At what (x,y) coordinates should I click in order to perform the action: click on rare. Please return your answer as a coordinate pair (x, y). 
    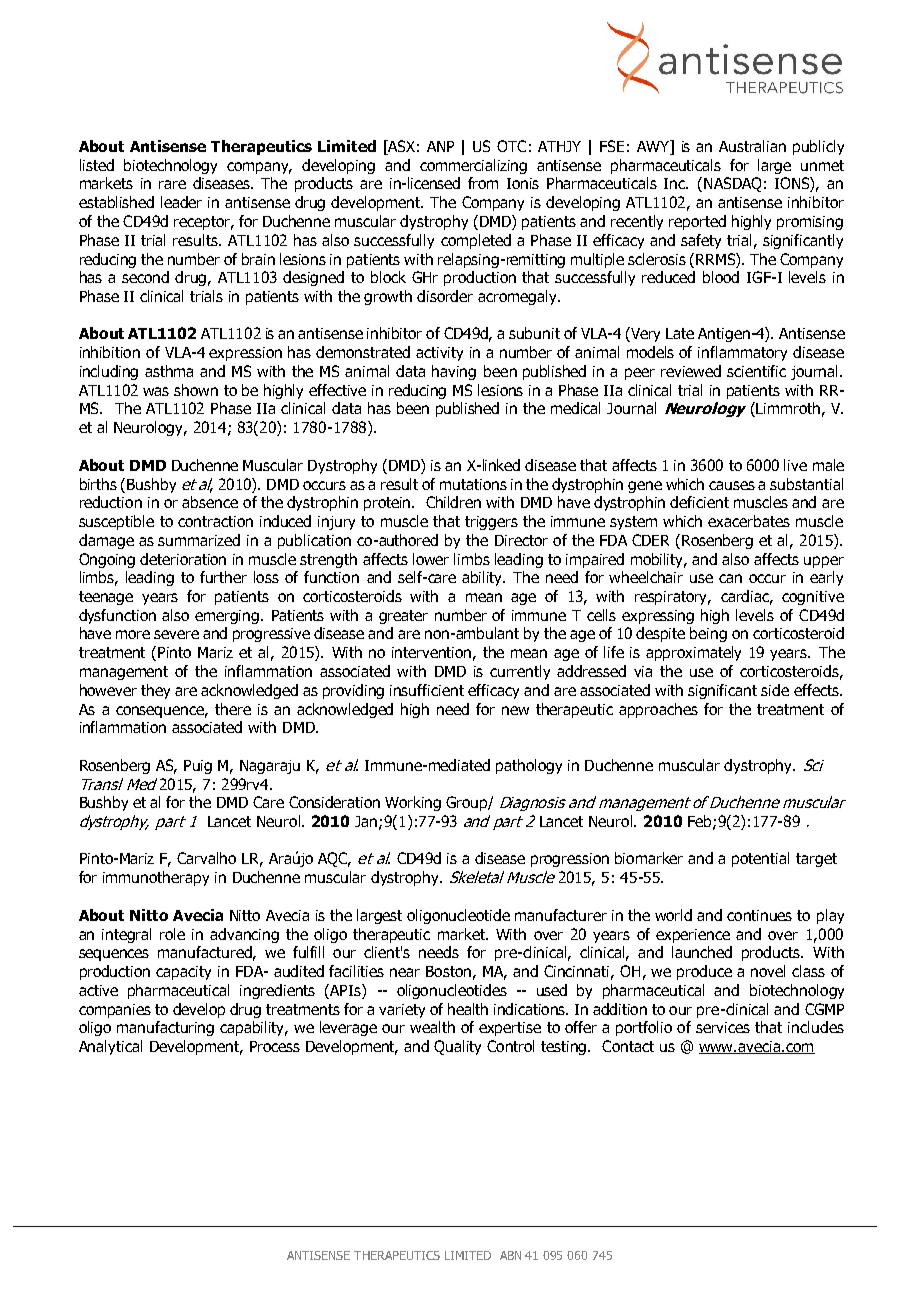
    Looking at the image, I should click on (172, 184).
